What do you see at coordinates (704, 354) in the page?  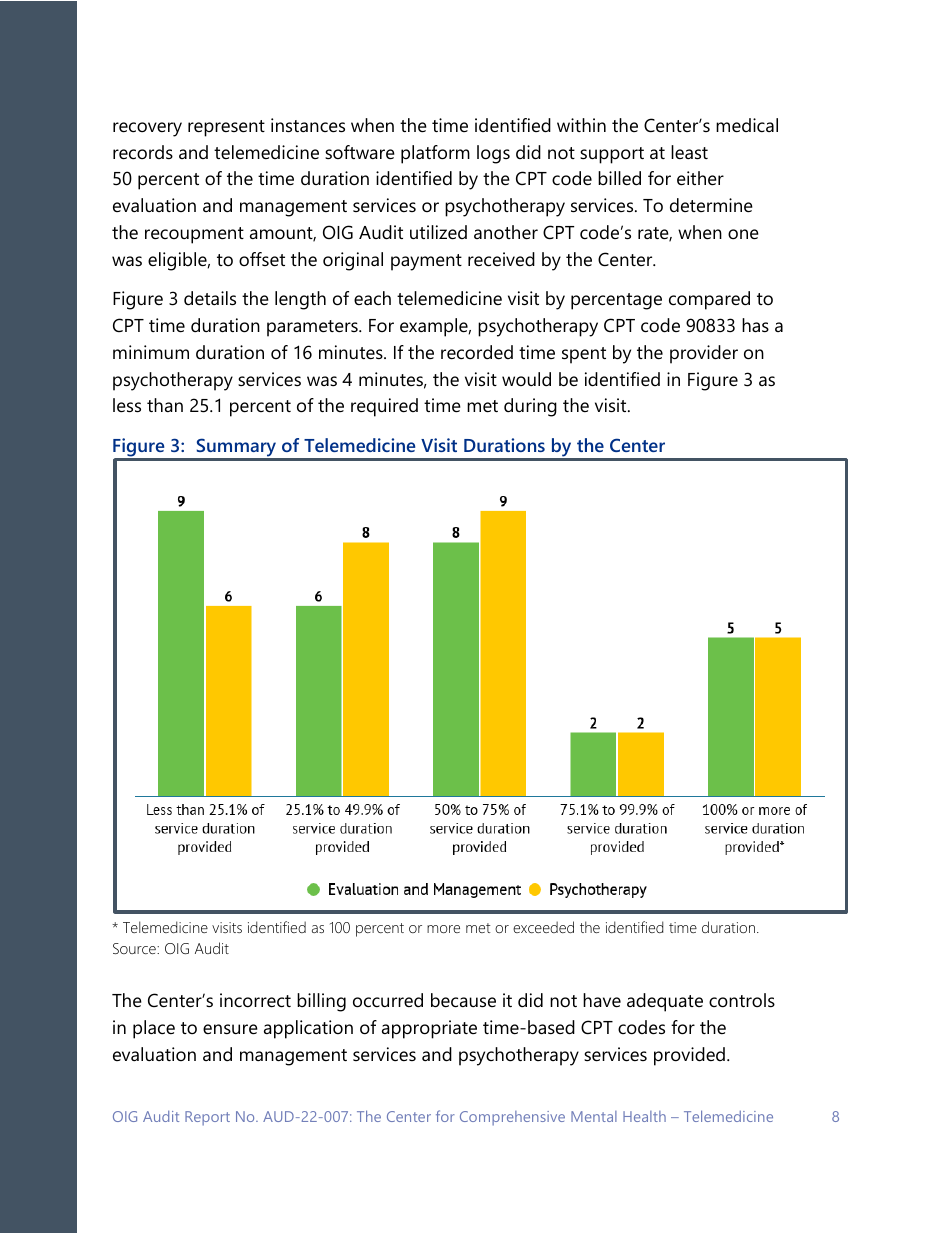 I see `provider` at bounding box center [704, 354].
